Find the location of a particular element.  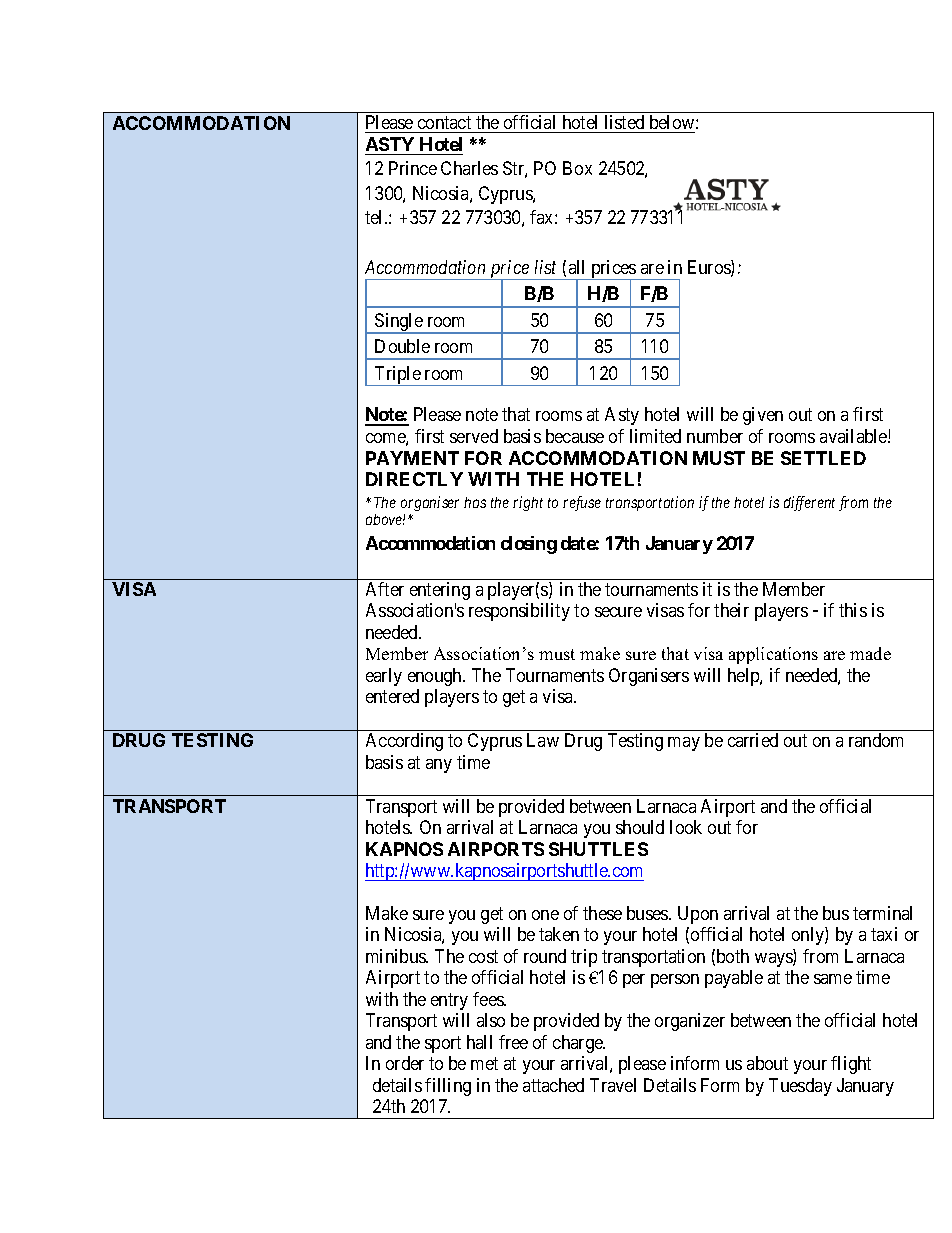

may is located at coordinates (684, 744).
